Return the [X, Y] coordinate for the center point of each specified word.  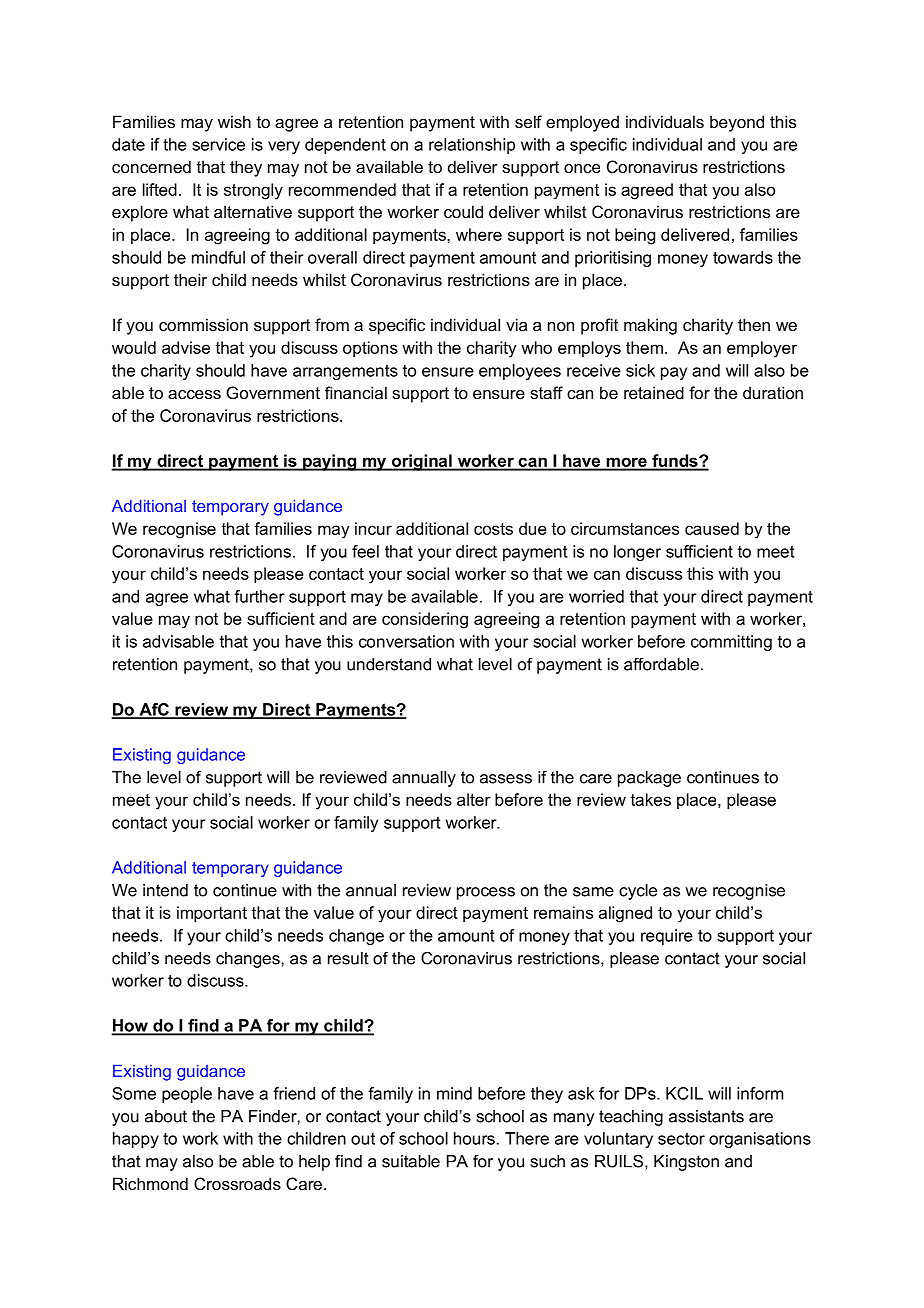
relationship [472, 146]
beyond [737, 123]
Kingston [686, 1163]
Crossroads [237, 1183]
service [218, 144]
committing [731, 643]
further [259, 596]
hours [474, 1138]
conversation [406, 641]
